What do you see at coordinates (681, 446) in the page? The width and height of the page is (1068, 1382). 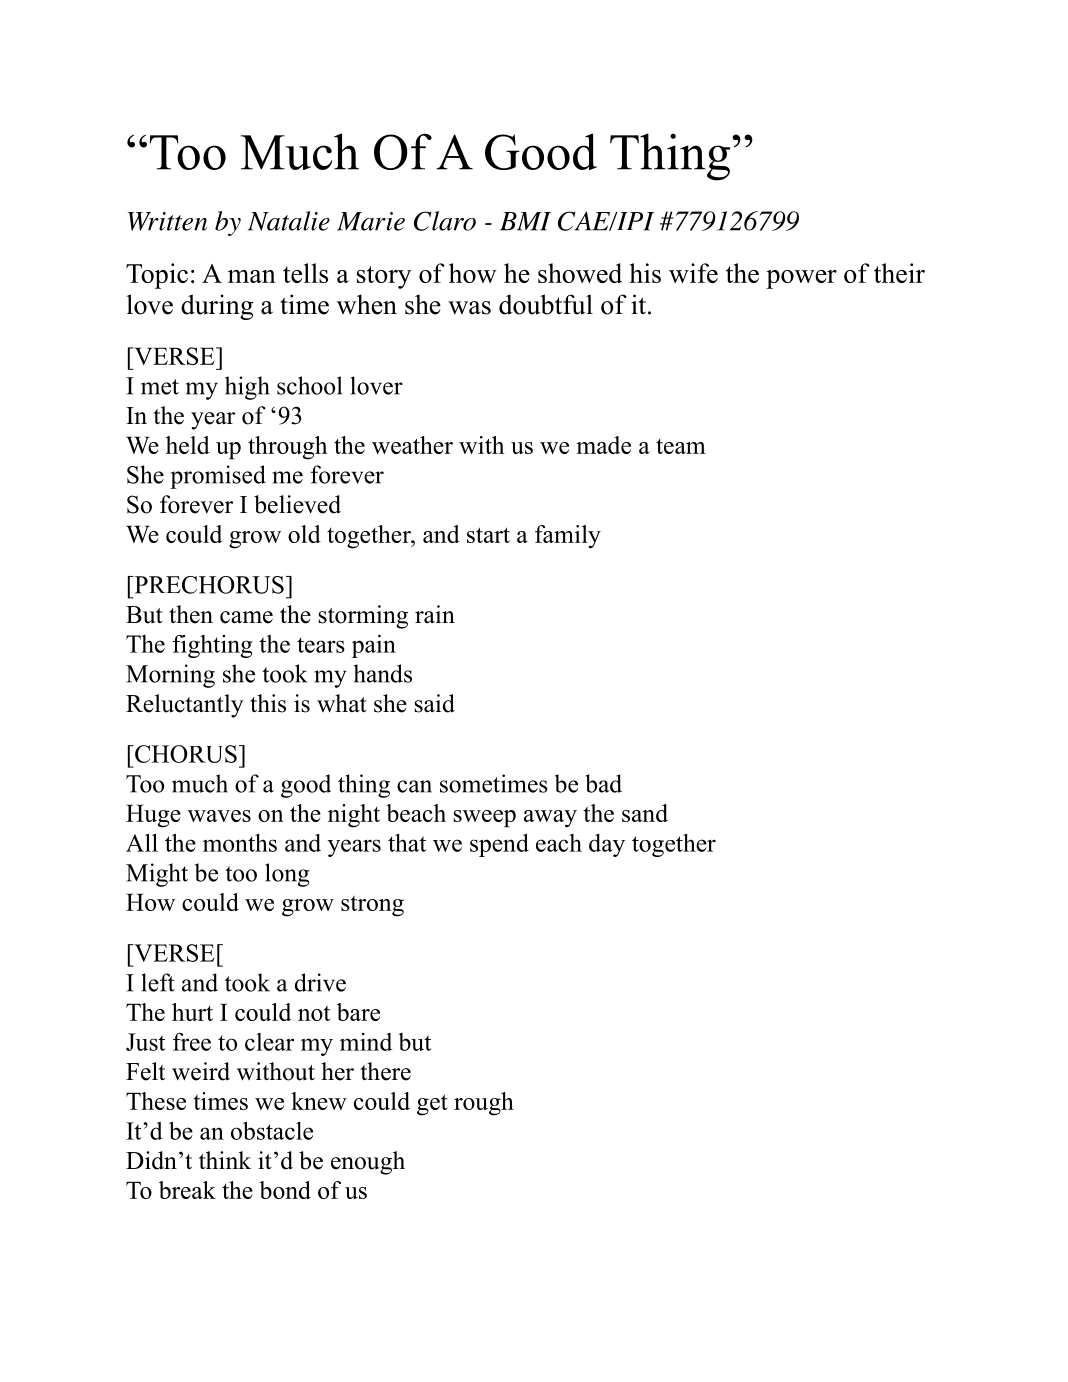 I see `team` at bounding box center [681, 446].
